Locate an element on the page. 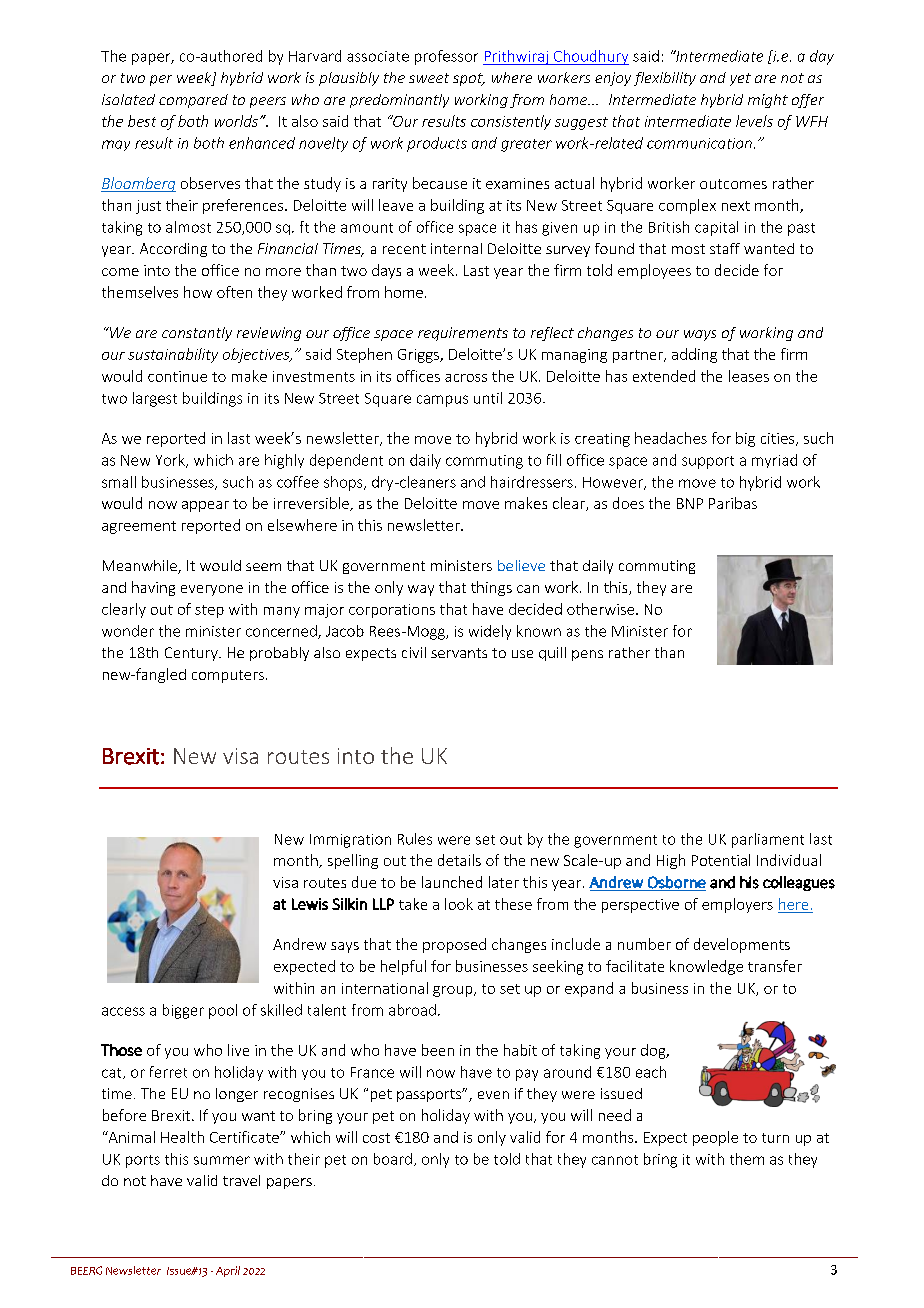  support is located at coordinates (708, 462).
